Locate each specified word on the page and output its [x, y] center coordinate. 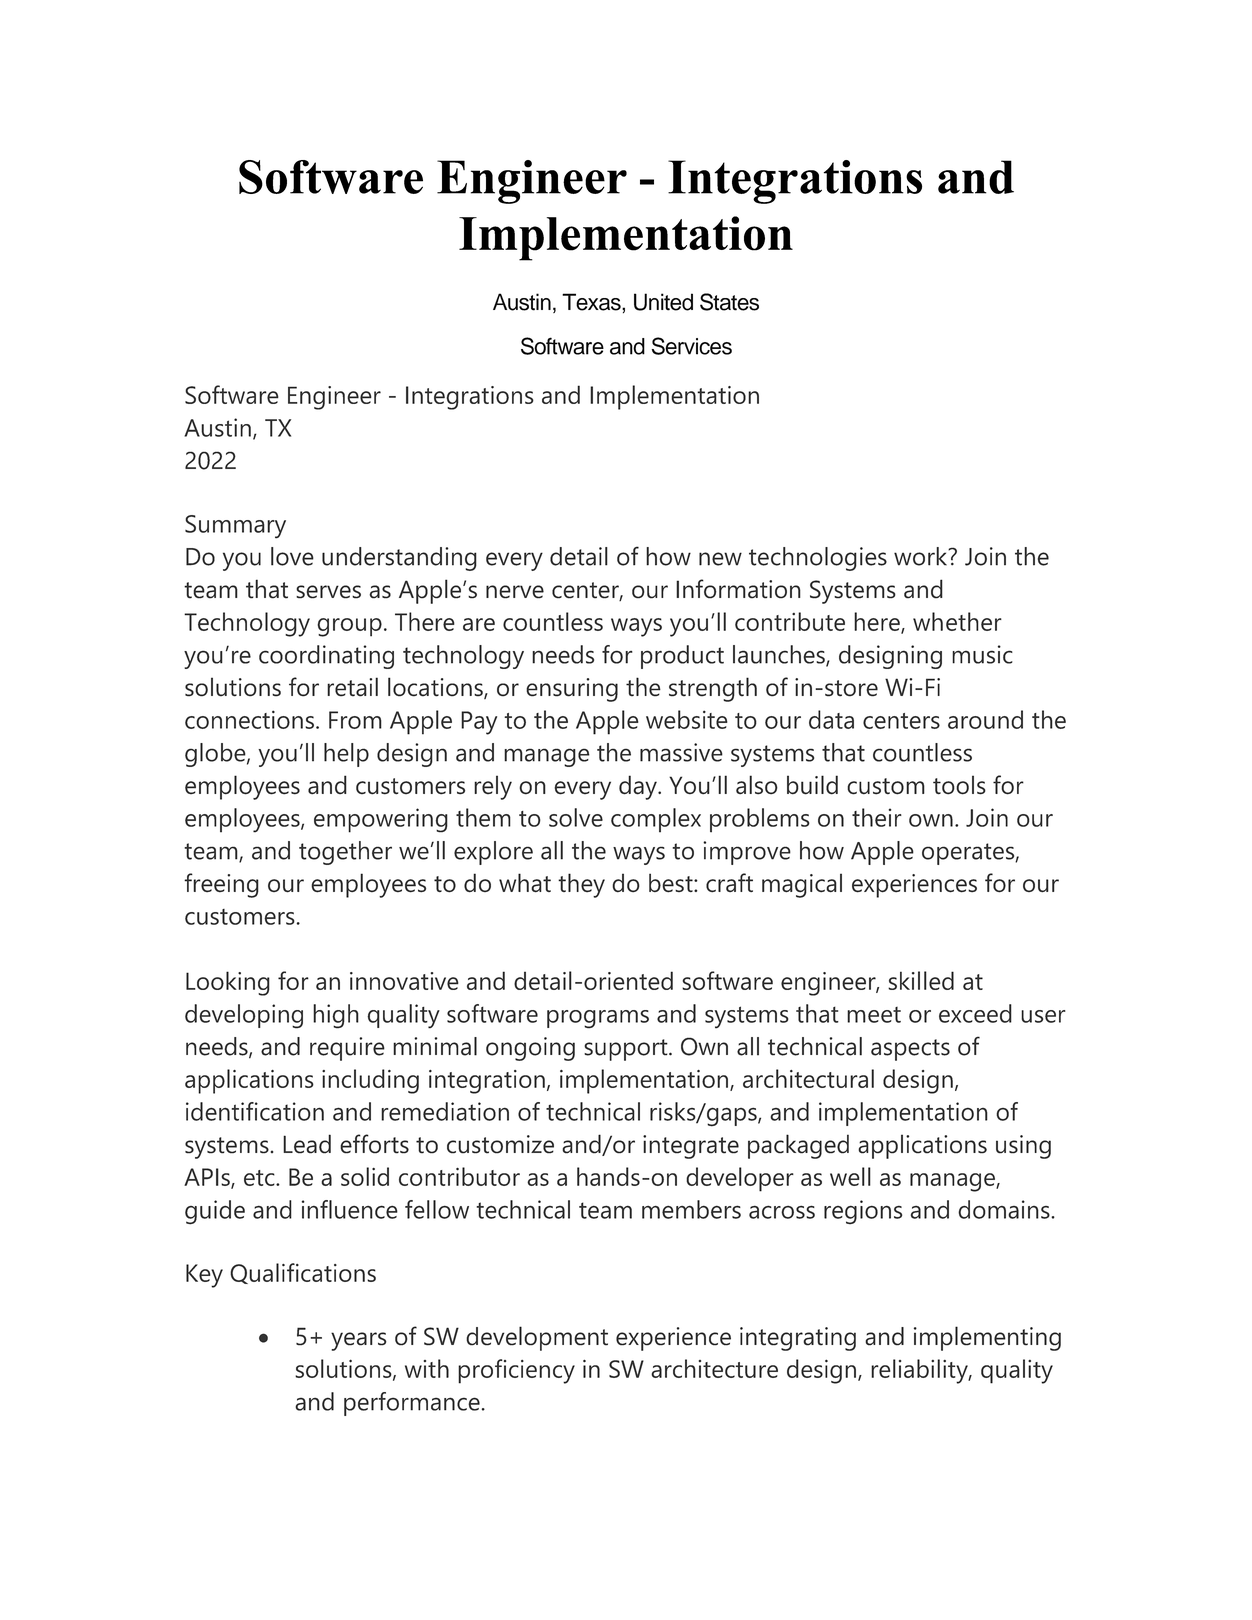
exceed [975, 1013]
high [336, 1016]
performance [412, 1404]
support [627, 1050]
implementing [987, 1338]
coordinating [326, 657]
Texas [592, 302]
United [663, 302]
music [982, 654]
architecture [714, 1368]
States [729, 302]
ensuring [572, 690]
